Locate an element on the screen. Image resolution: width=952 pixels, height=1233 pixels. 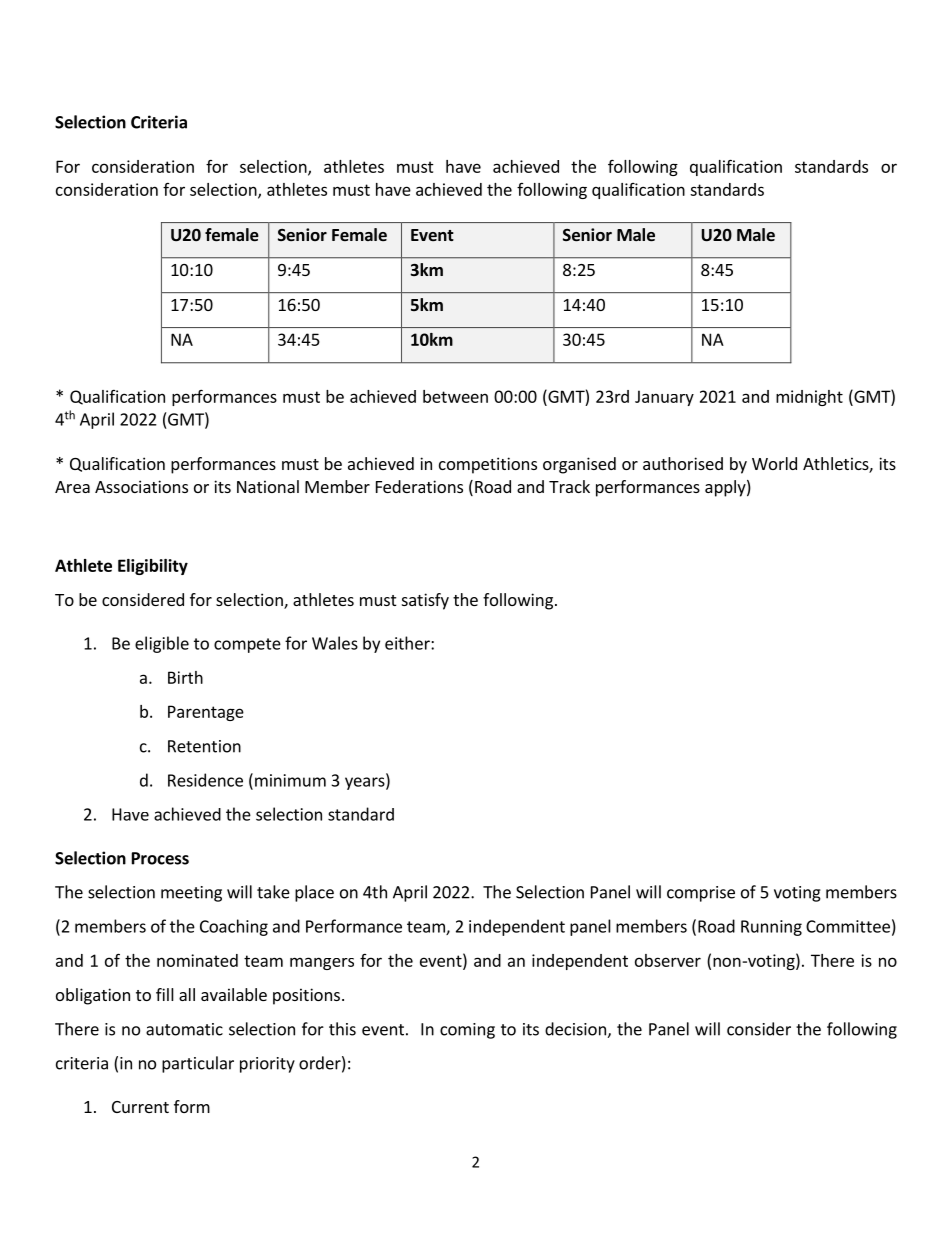
Current is located at coordinates (140, 1107).
